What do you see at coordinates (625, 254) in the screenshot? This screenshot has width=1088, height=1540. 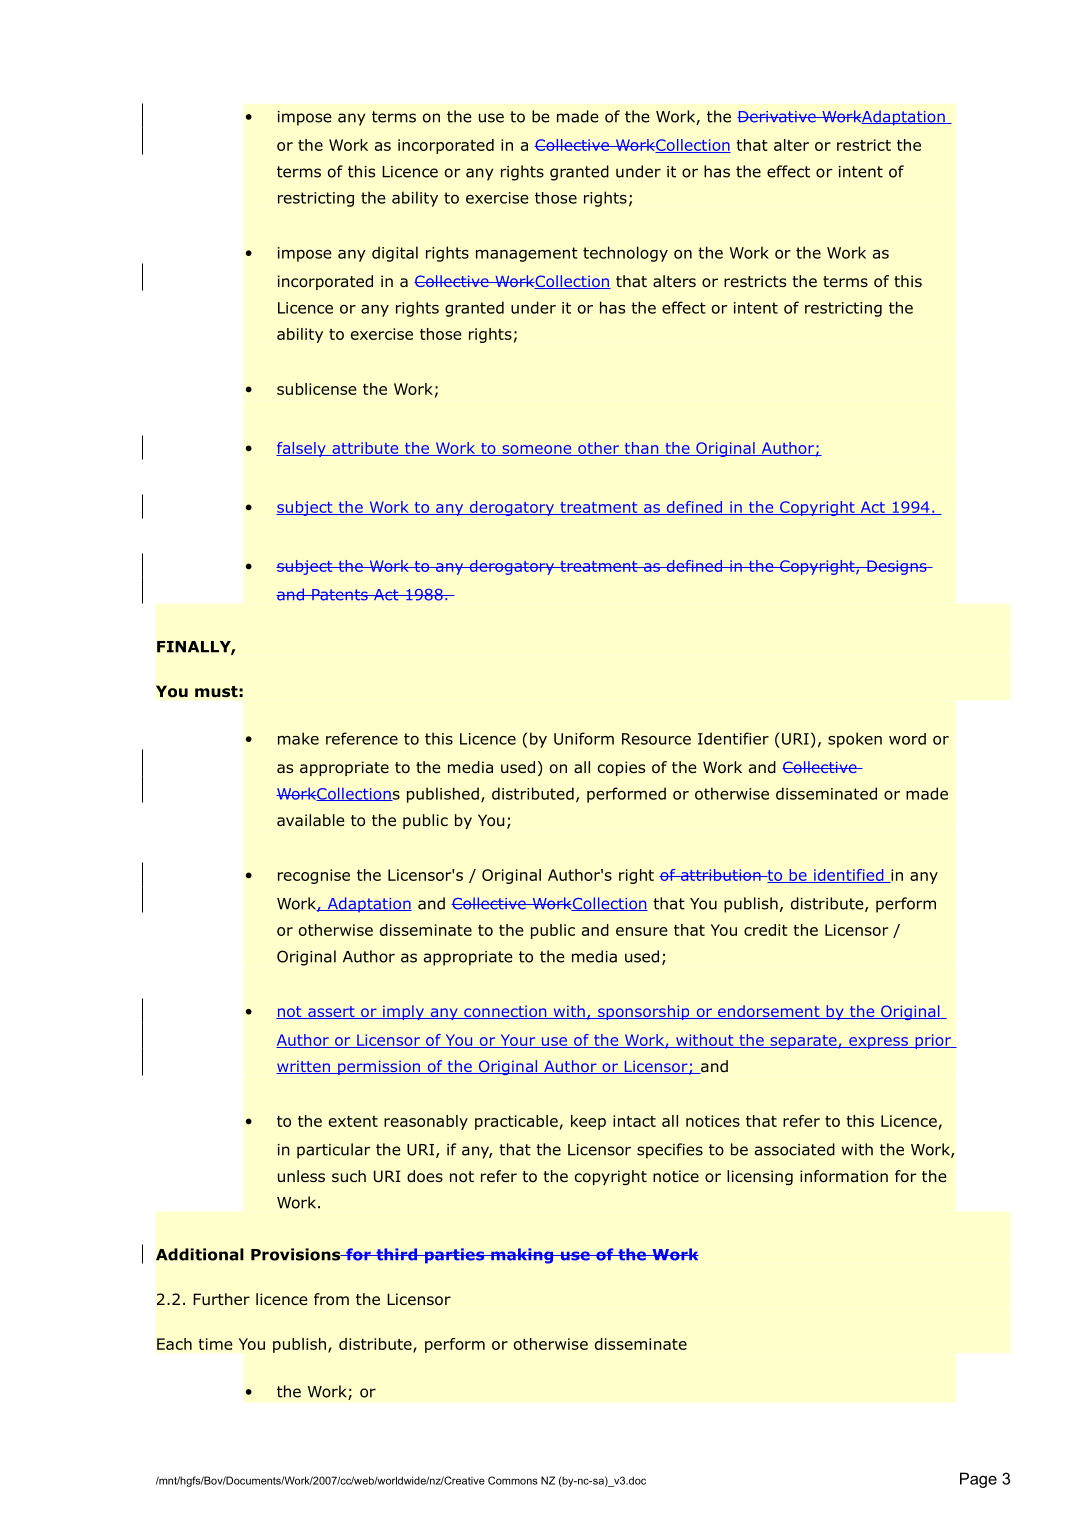 I see `technology` at bounding box center [625, 254].
